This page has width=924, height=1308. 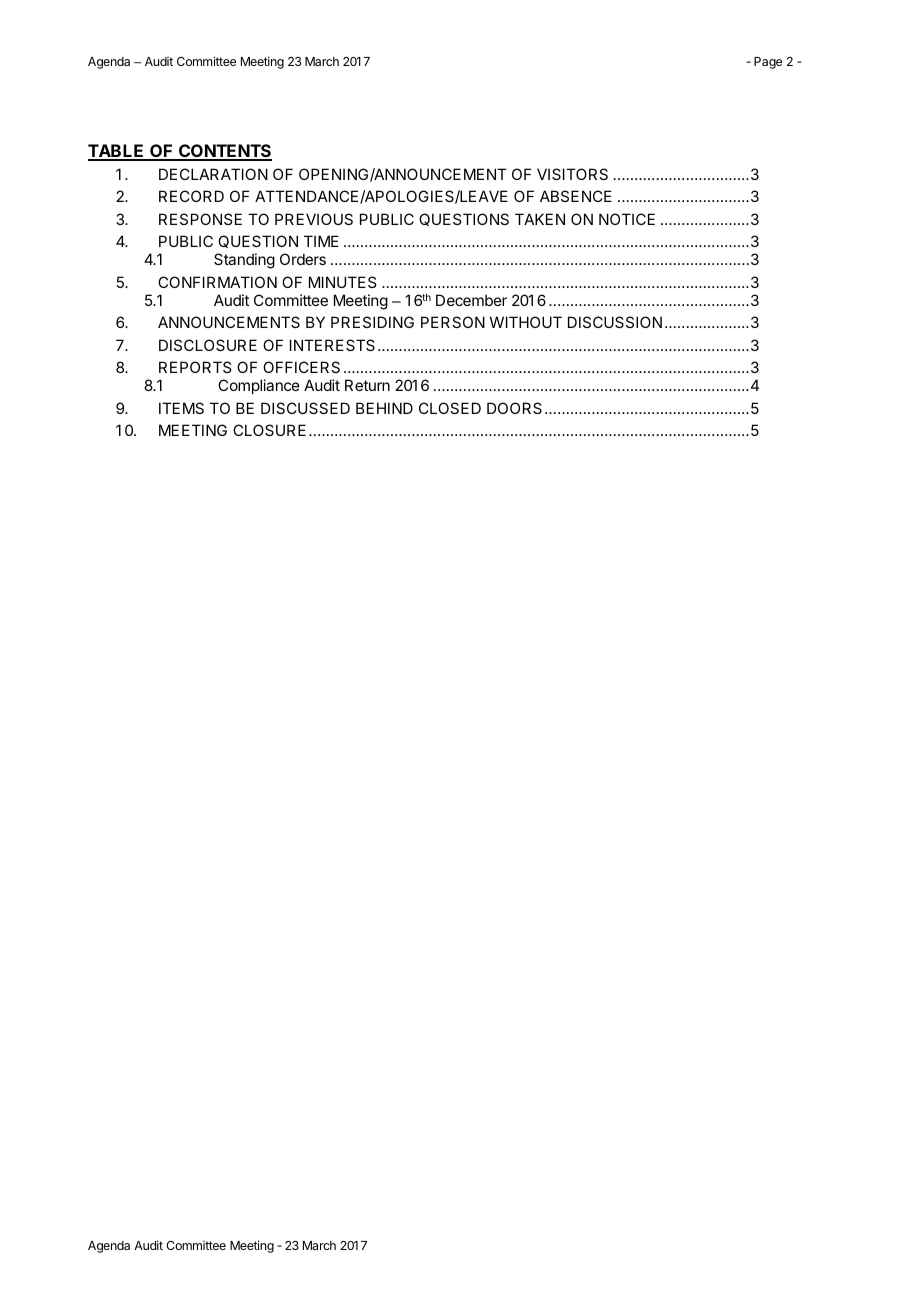 I want to click on ITEMS, so click(x=181, y=408).
